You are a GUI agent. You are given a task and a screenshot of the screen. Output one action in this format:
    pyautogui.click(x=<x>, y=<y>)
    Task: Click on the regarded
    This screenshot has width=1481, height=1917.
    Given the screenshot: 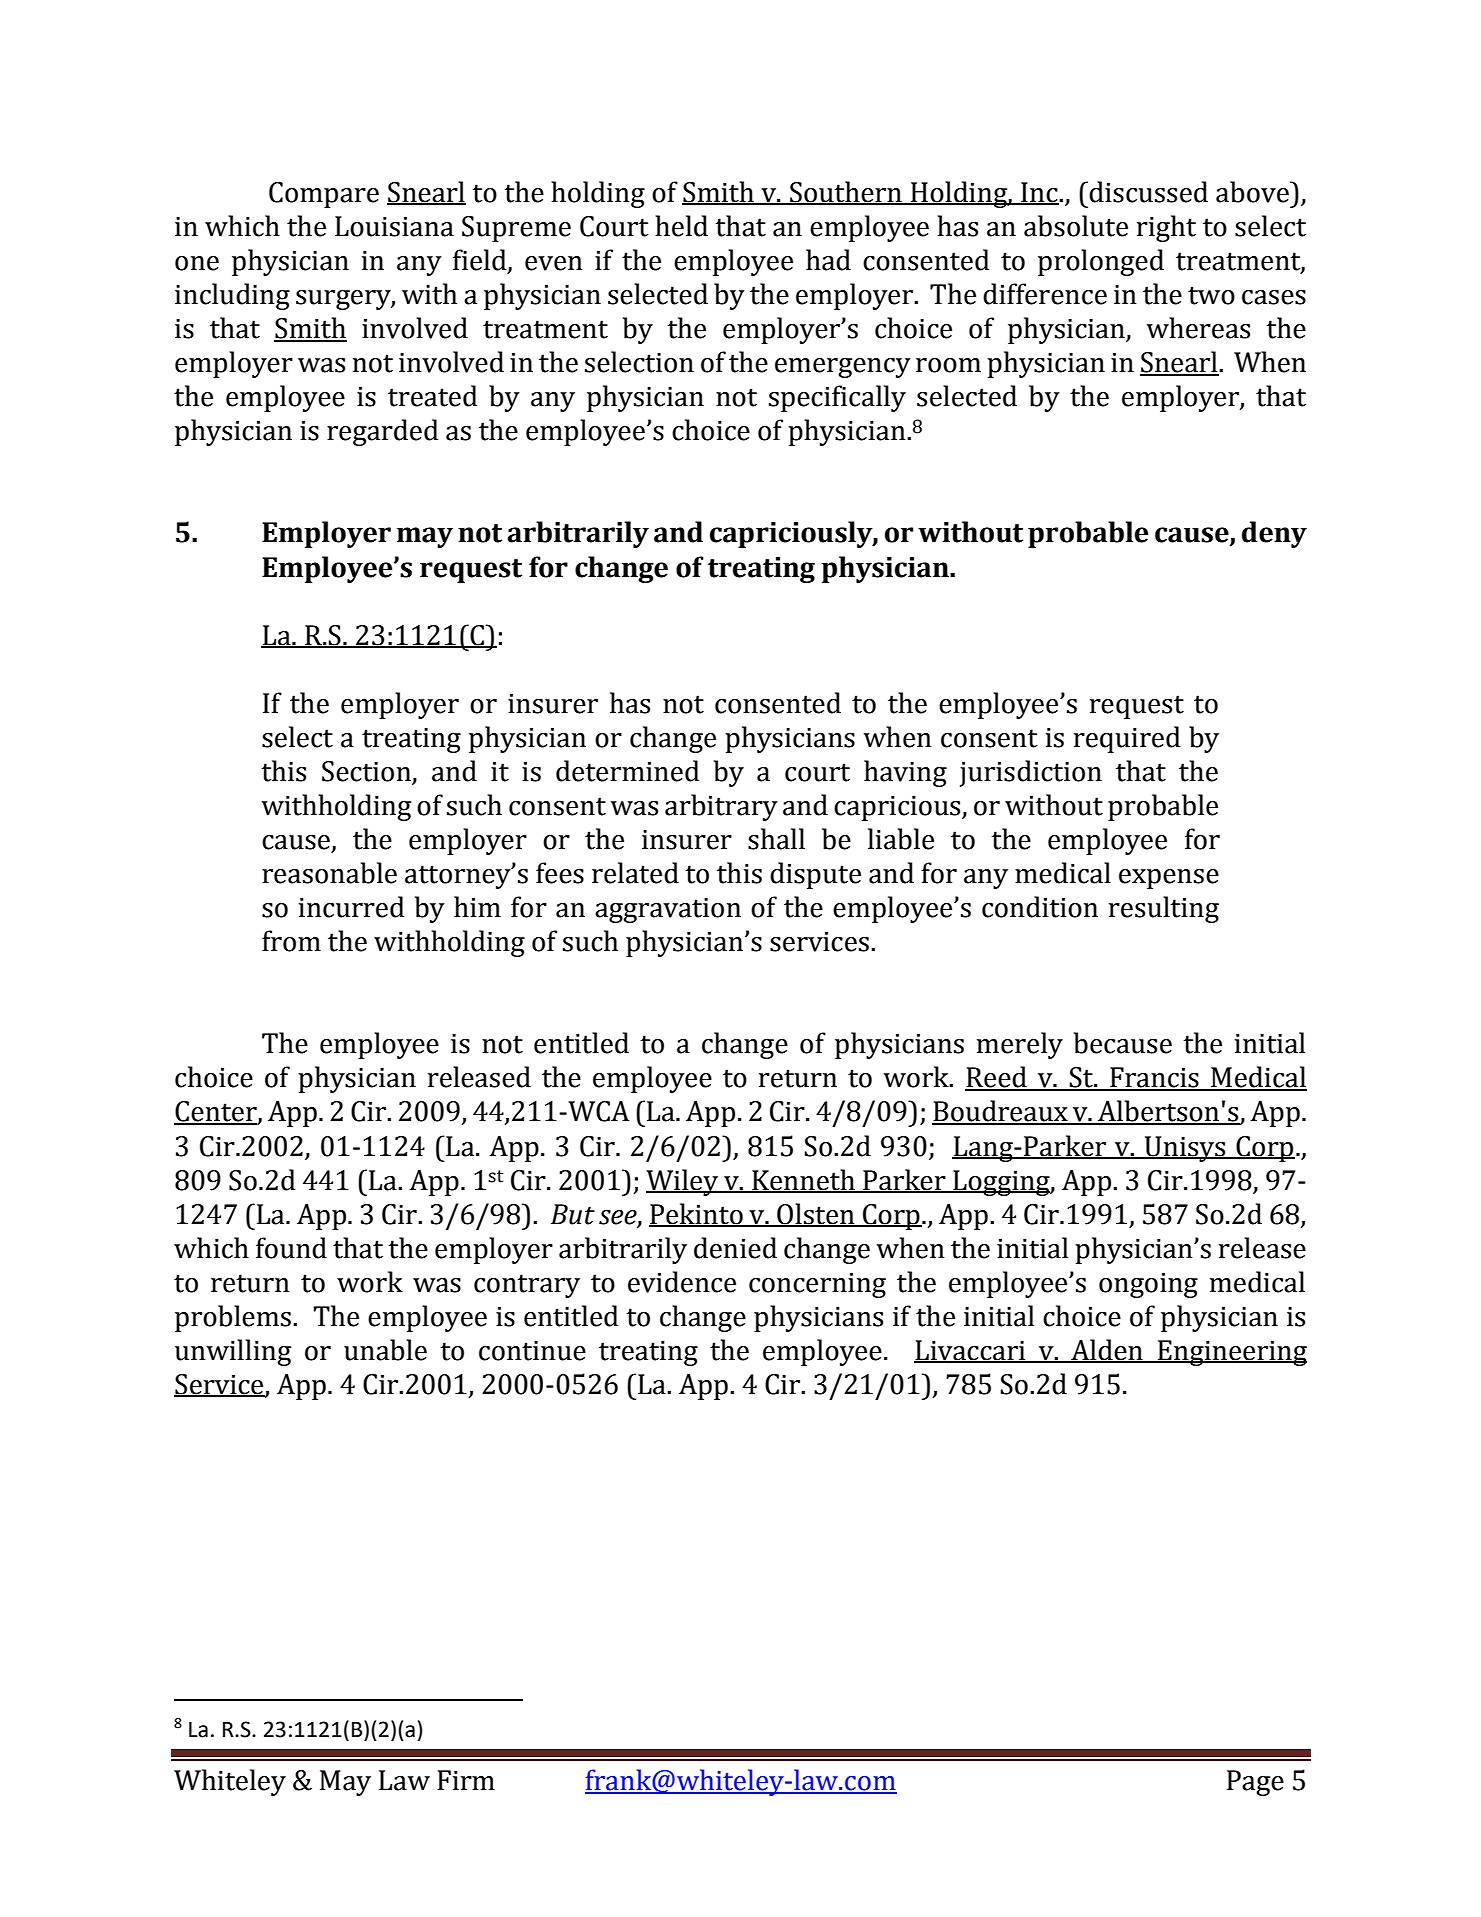 What is the action you would take?
    pyautogui.click(x=382, y=432)
